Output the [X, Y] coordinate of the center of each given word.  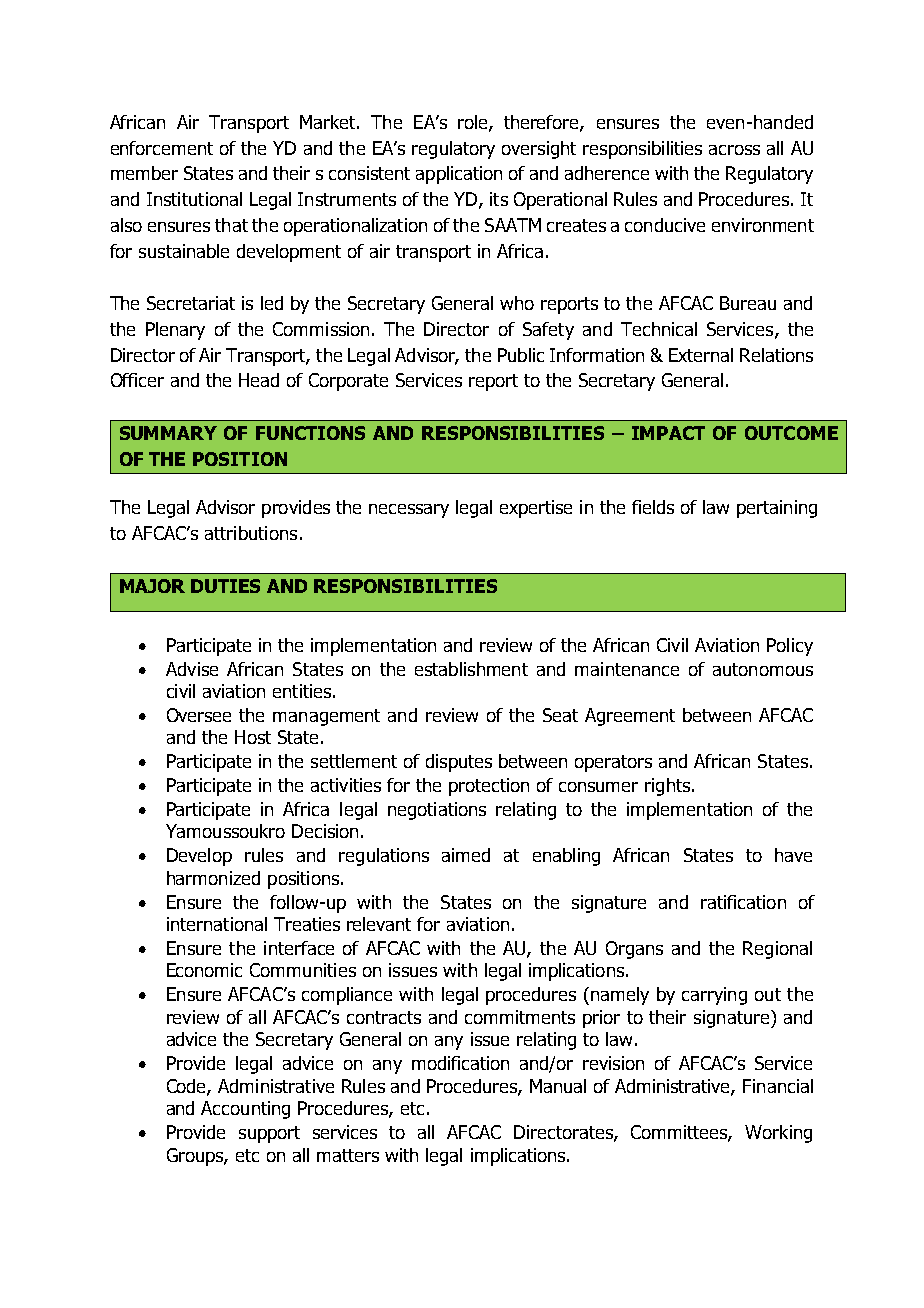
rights [667, 787]
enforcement [162, 148]
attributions [251, 533]
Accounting [245, 1110]
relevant [379, 924]
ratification [743, 902]
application [459, 175]
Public [521, 355]
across [734, 150]
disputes [459, 763]
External [701, 355]
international [217, 924]
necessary [409, 511]
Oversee [199, 715]
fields [653, 507]
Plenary [175, 331]
